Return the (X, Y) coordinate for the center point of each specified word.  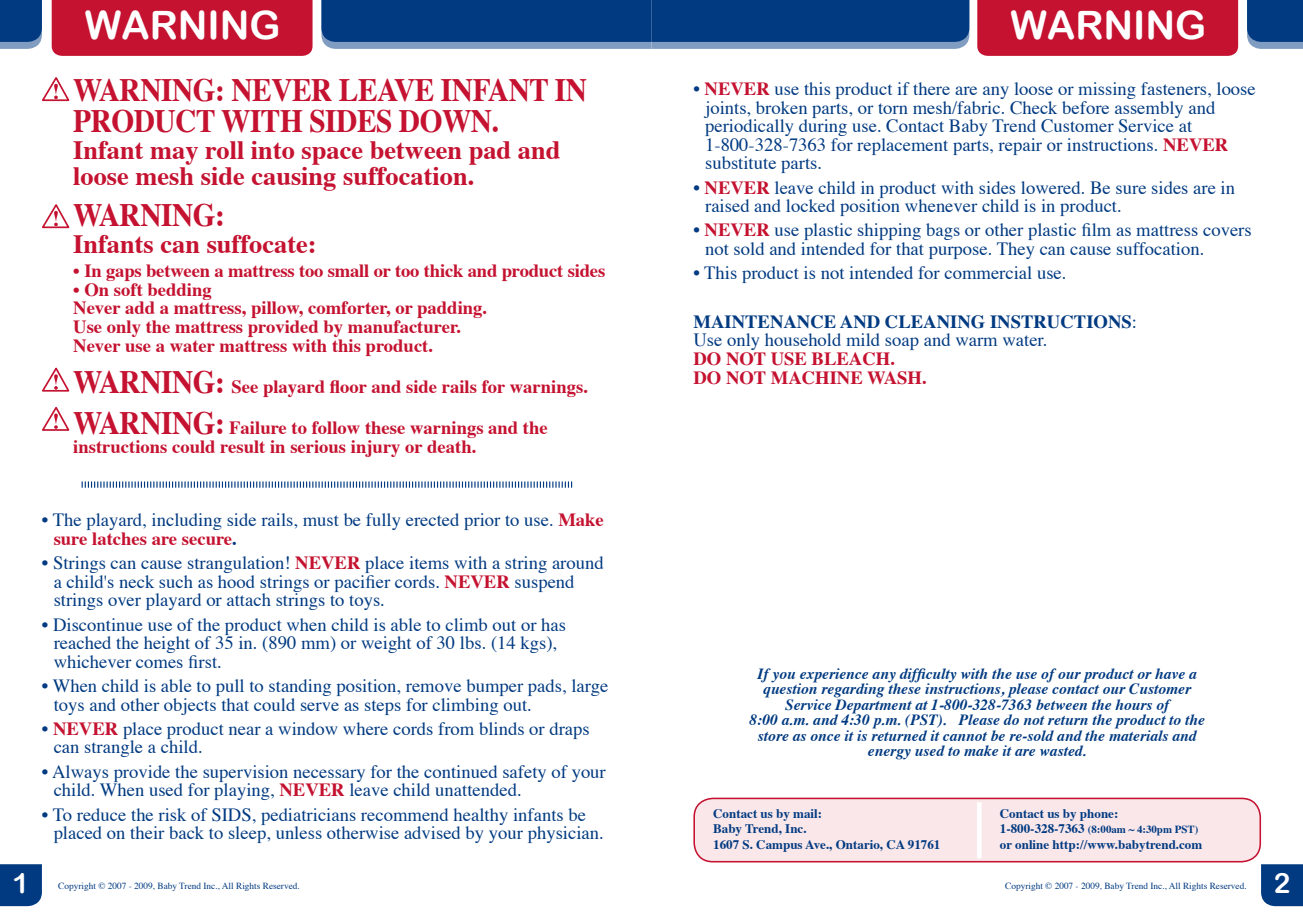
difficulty (927, 676)
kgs (534, 644)
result (242, 446)
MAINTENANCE (764, 322)
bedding (180, 292)
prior (482, 521)
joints (726, 110)
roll (224, 150)
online (1032, 844)
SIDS (231, 815)
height (168, 646)
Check (1033, 108)
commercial (988, 272)
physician (564, 834)
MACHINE (816, 378)
